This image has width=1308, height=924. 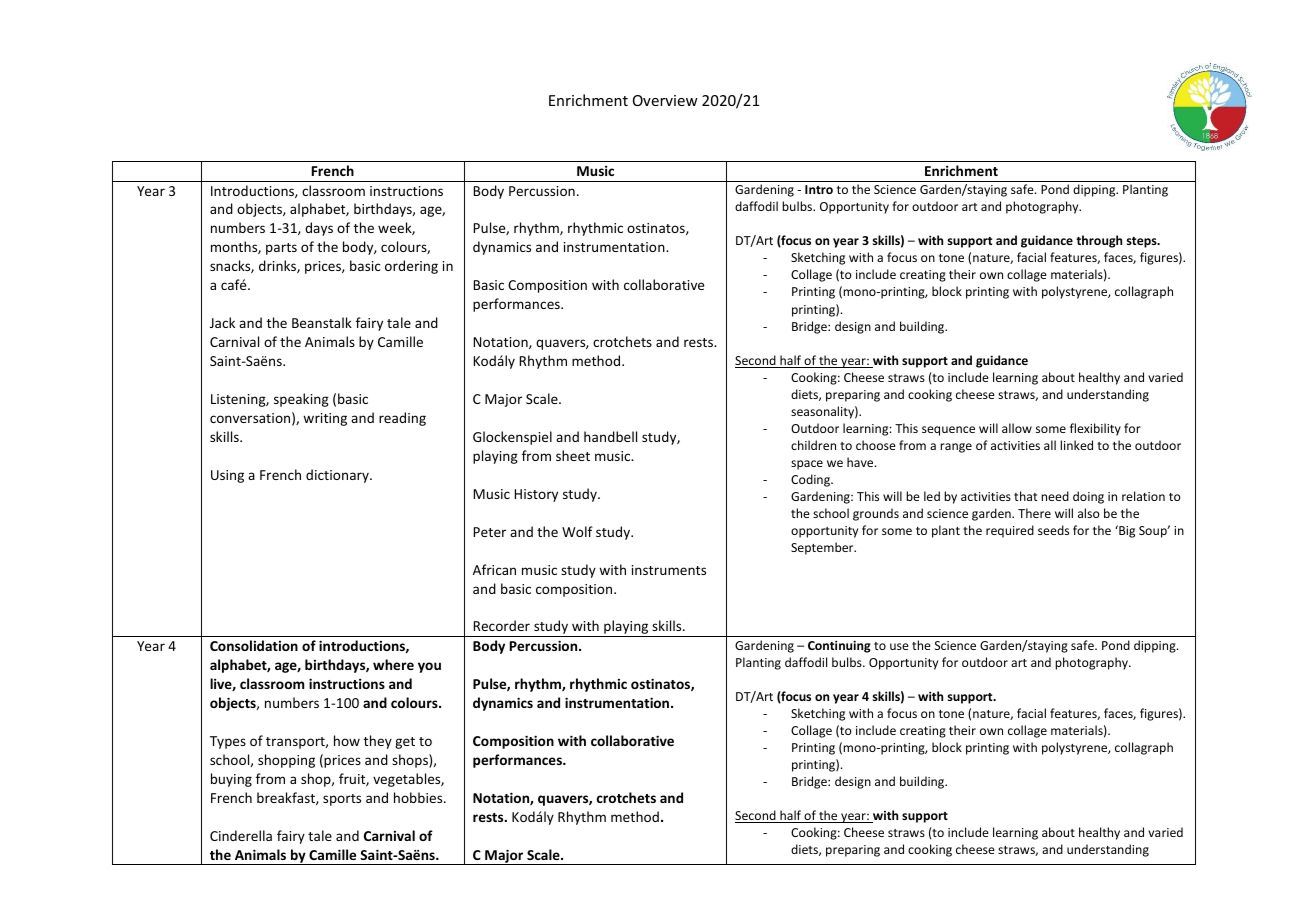 I want to click on allow, so click(x=1017, y=428).
